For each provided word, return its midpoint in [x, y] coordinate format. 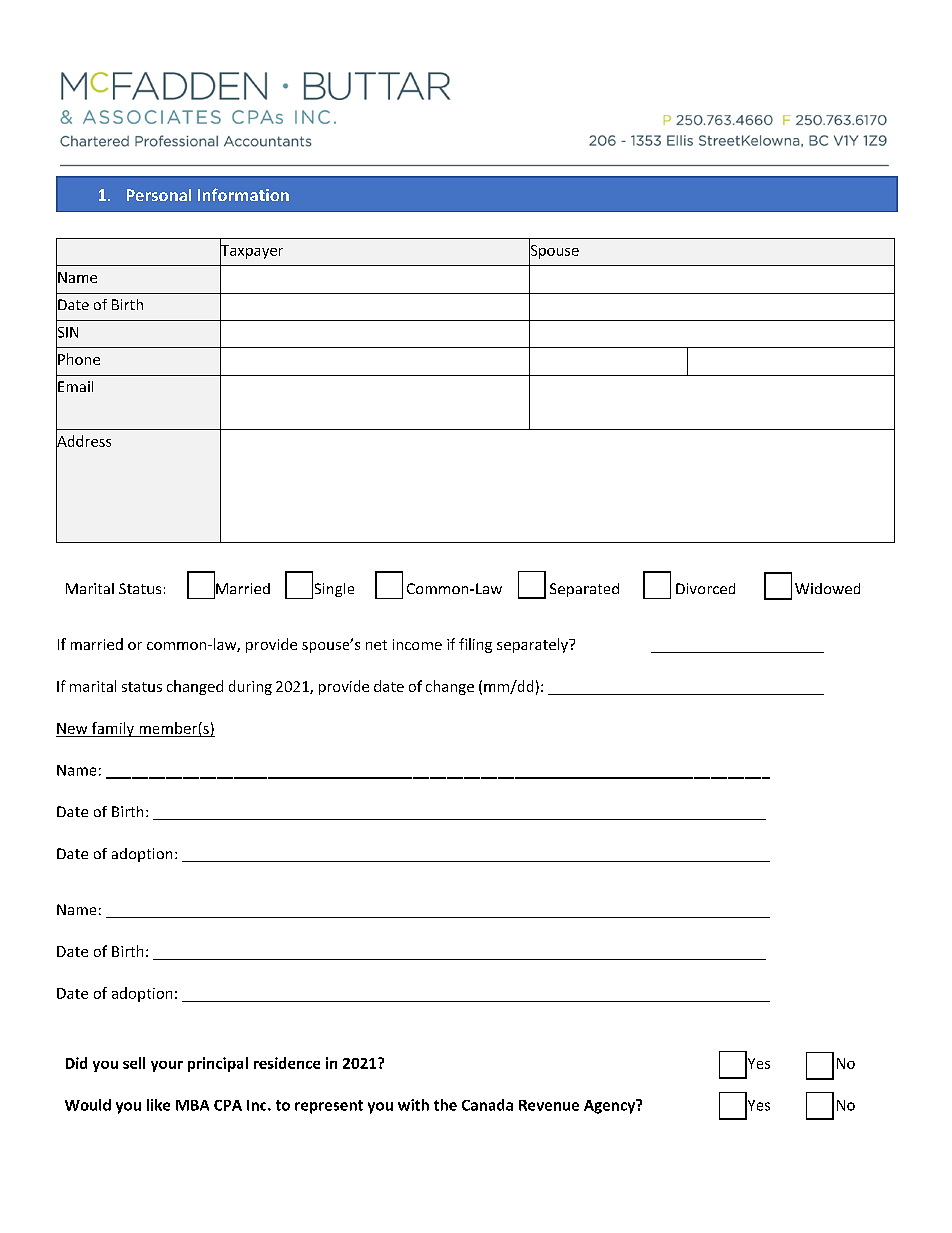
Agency [611, 1106]
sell [134, 1063]
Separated [584, 590]
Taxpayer [251, 251]
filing [475, 645]
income [417, 644]
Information [243, 194]
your [167, 1066]
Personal [159, 195]
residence [287, 1063]
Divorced [705, 588]
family [112, 729]
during [250, 687]
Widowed [827, 588]
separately [533, 645]
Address [83, 441]
